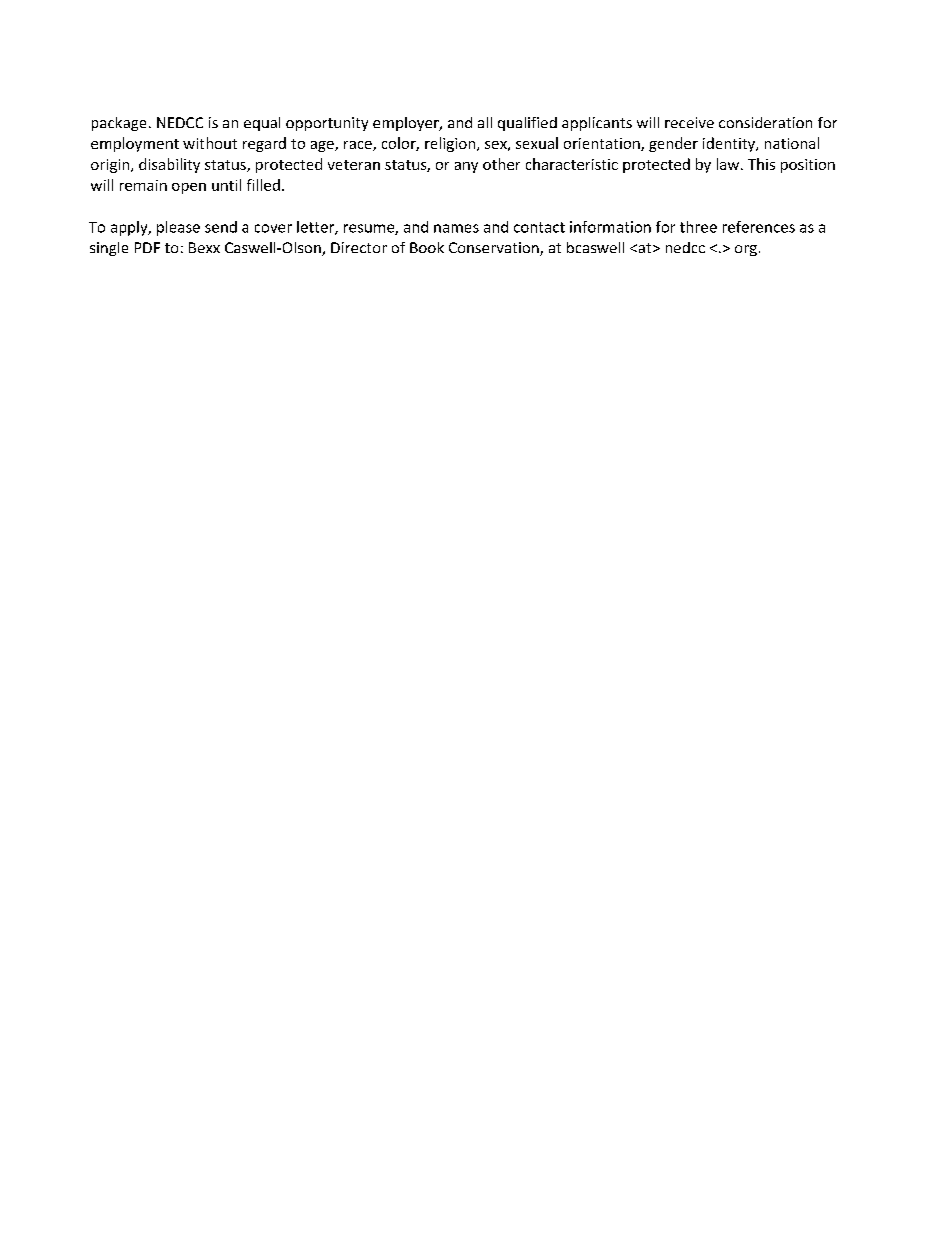 This screenshot has height=1233, width=952. What do you see at coordinates (808, 166) in the screenshot?
I see `position` at bounding box center [808, 166].
